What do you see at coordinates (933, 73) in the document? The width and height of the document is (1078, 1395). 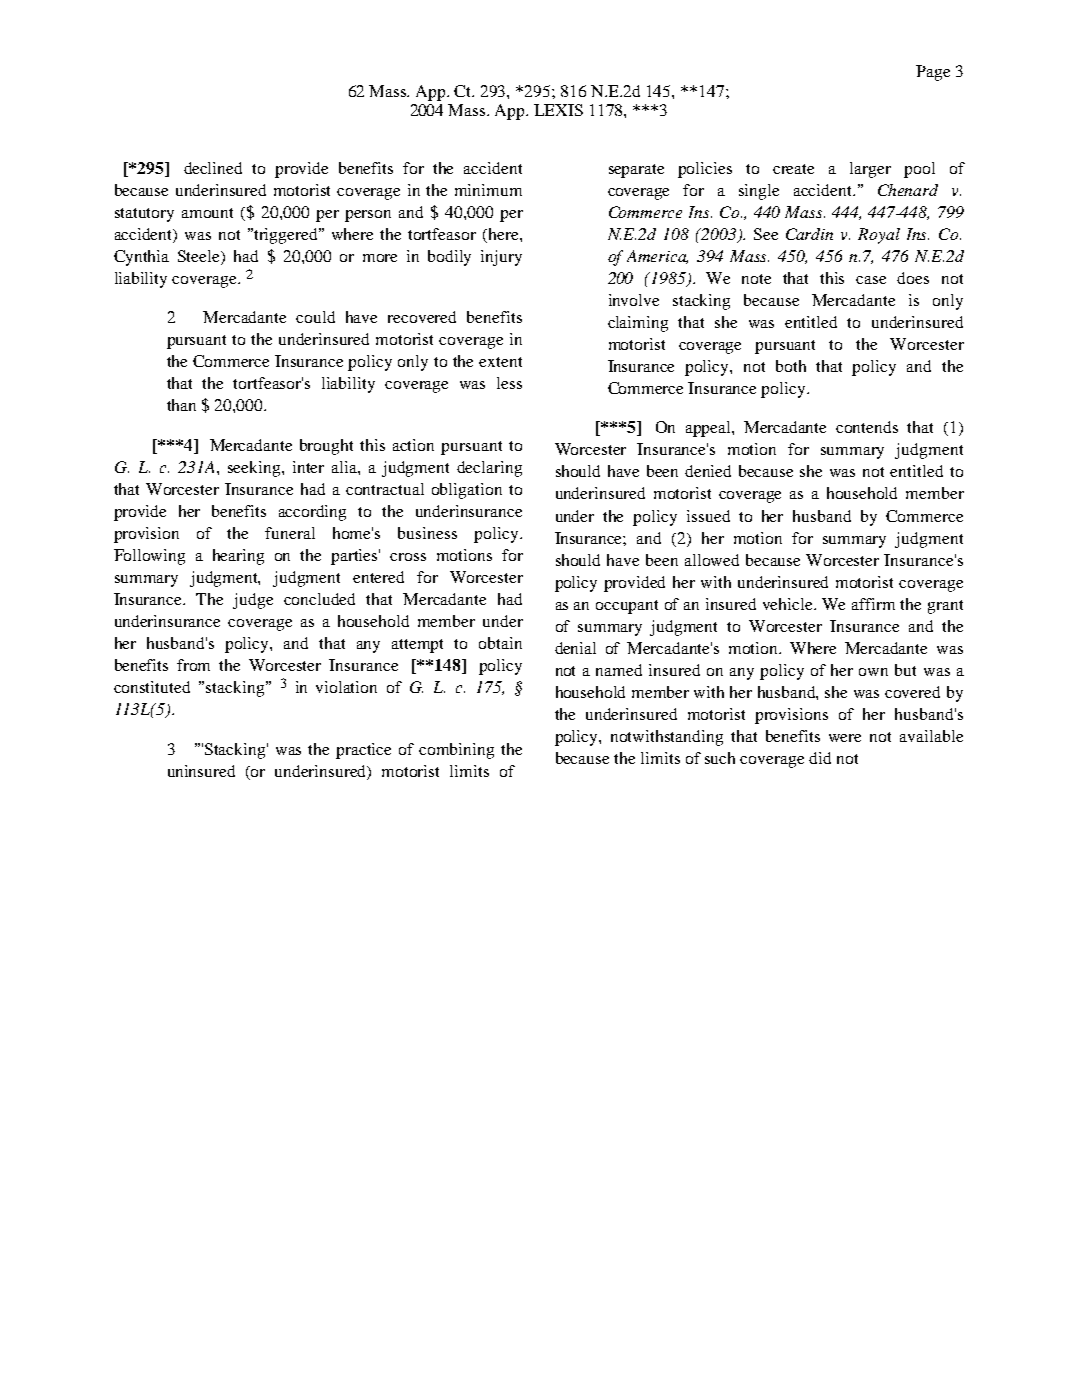 I see `Page` at bounding box center [933, 73].
